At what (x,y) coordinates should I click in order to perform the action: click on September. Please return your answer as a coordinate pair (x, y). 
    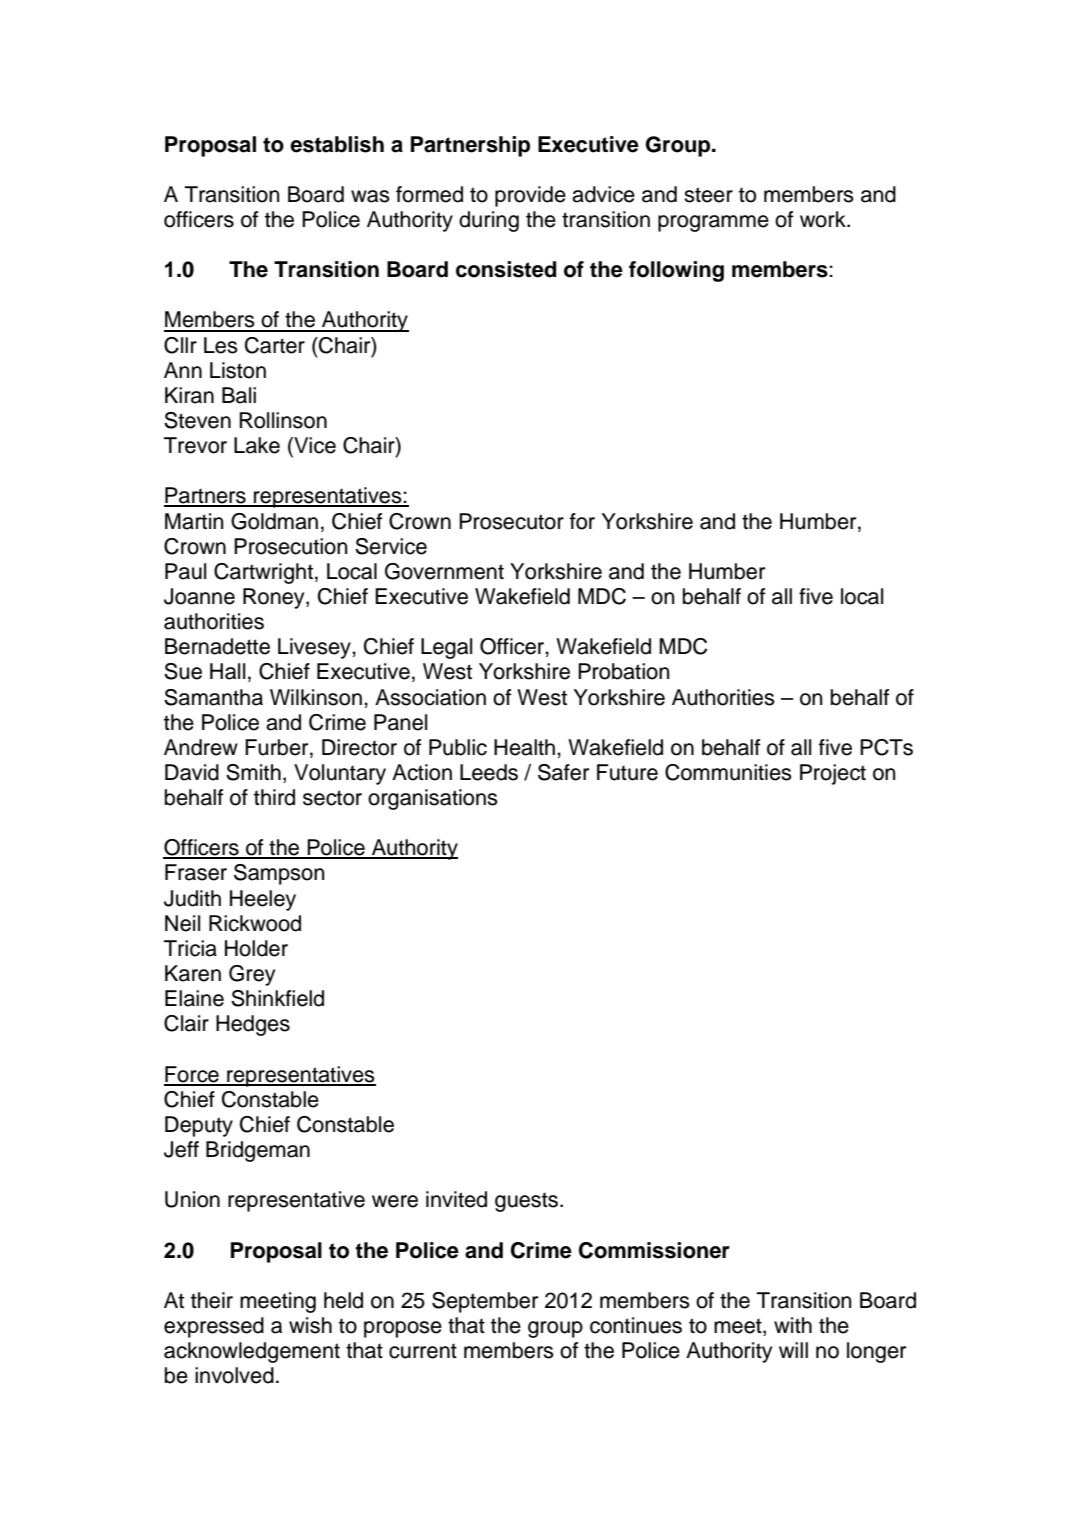
    Looking at the image, I should click on (485, 1302).
